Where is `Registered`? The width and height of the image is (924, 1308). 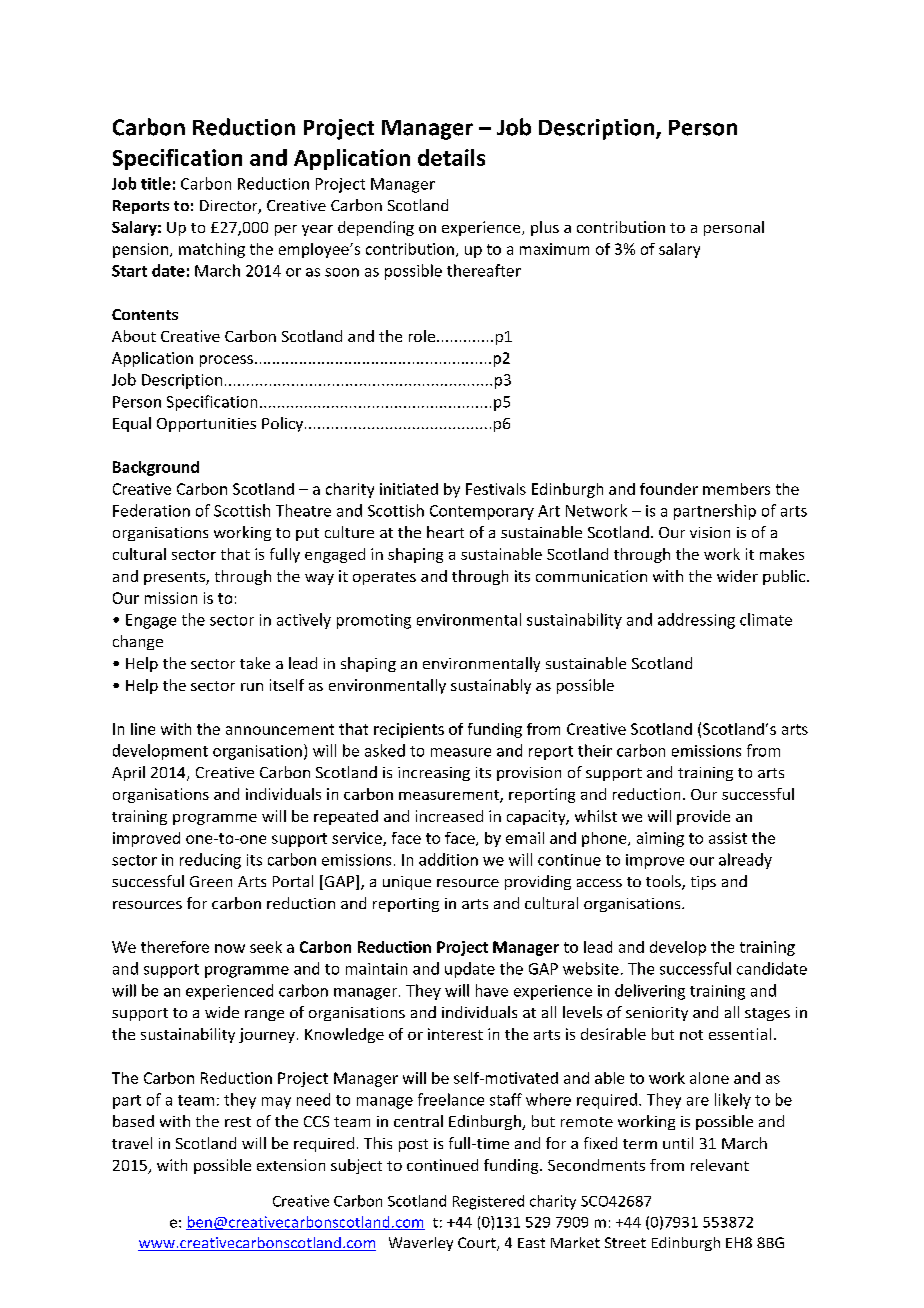 Registered is located at coordinates (488, 1202).
